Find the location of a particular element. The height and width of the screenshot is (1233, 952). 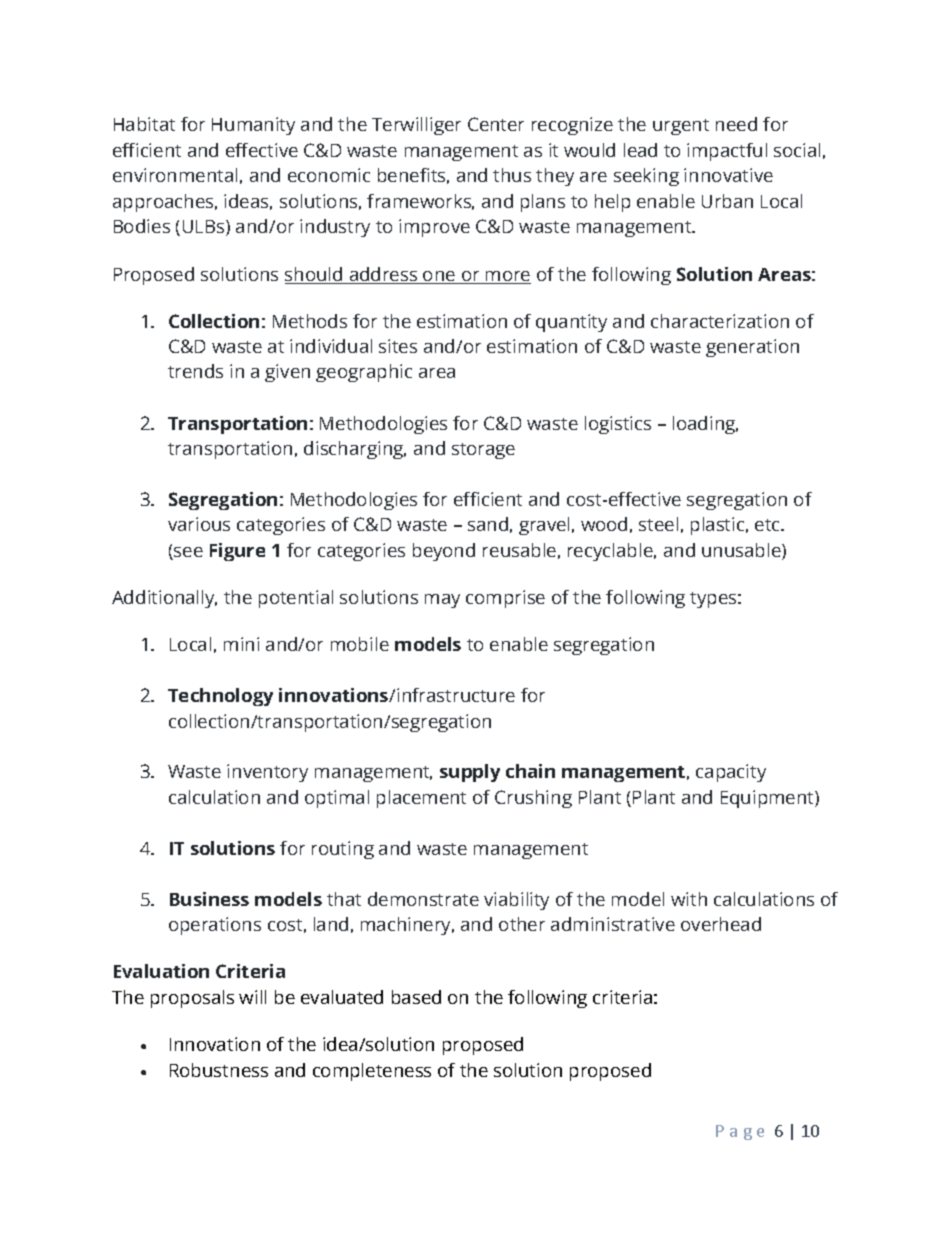

unusable is located at coordinates (742, 551).
